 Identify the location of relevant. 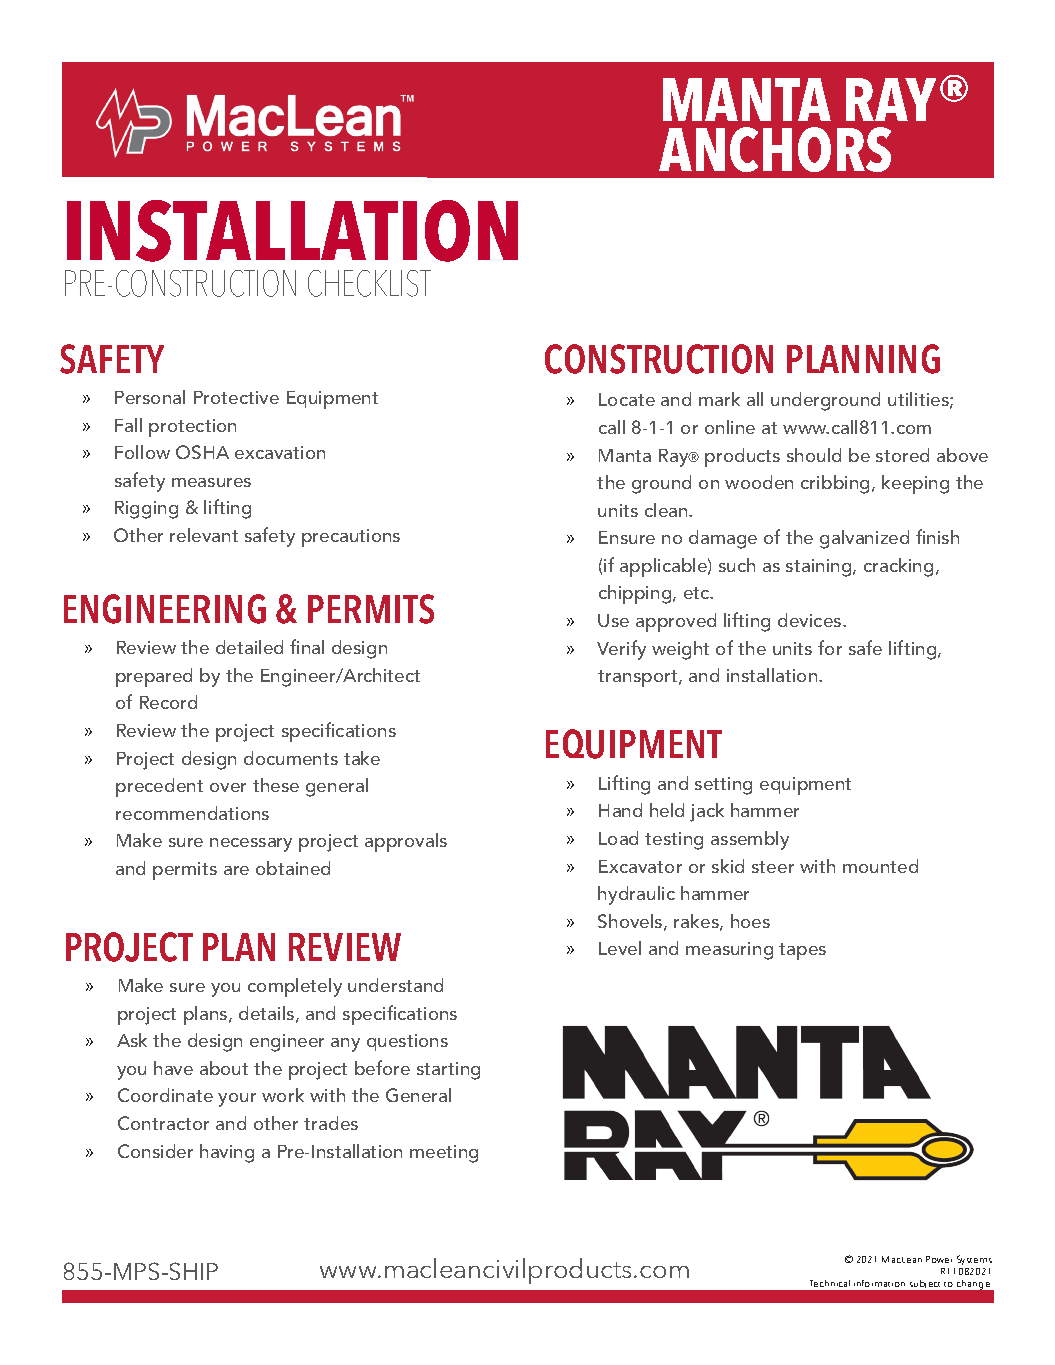
(204, 535).
